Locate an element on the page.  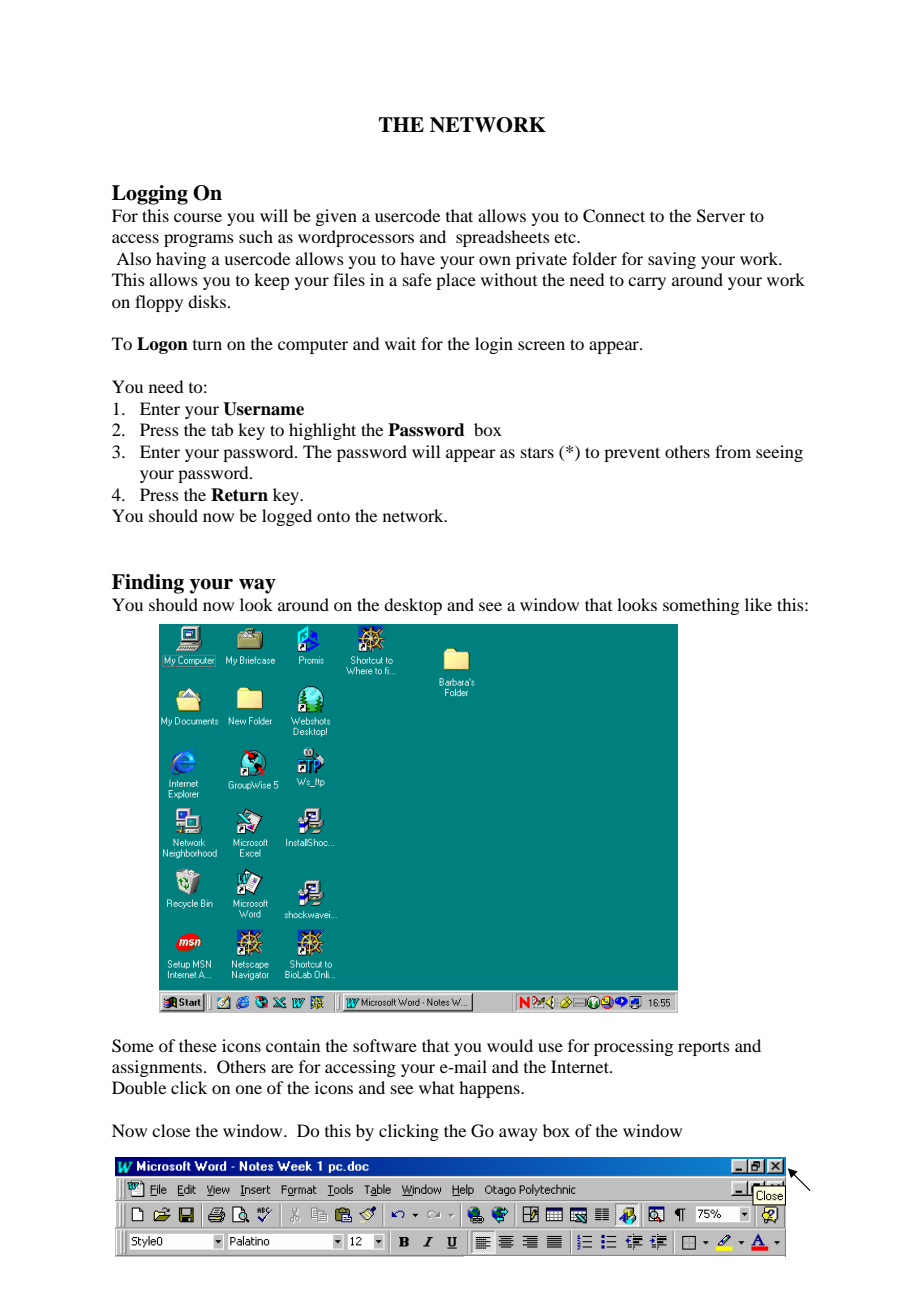
desktop is located at coordinates (413, 606).
